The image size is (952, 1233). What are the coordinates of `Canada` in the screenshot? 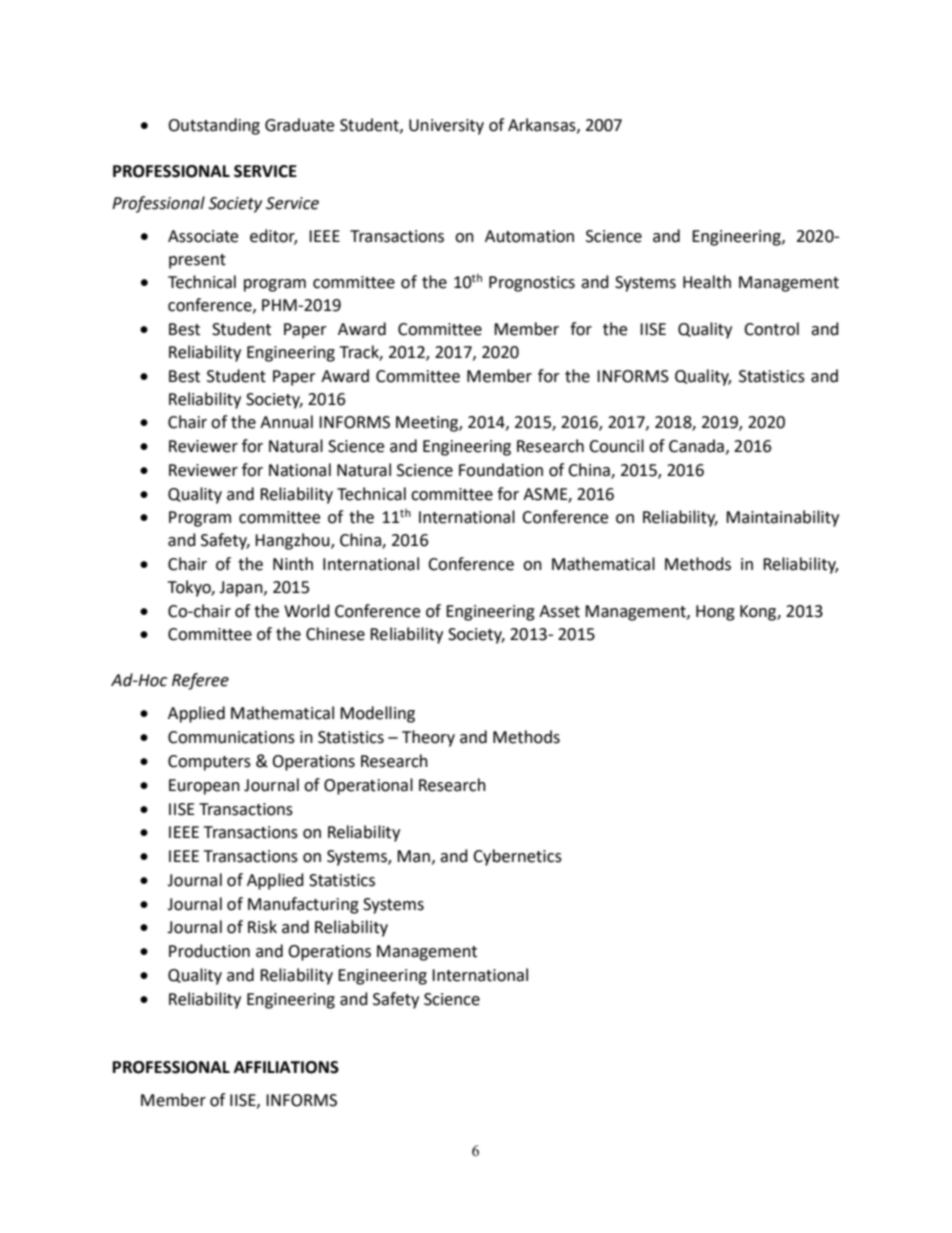 It's located at (696, 446).
